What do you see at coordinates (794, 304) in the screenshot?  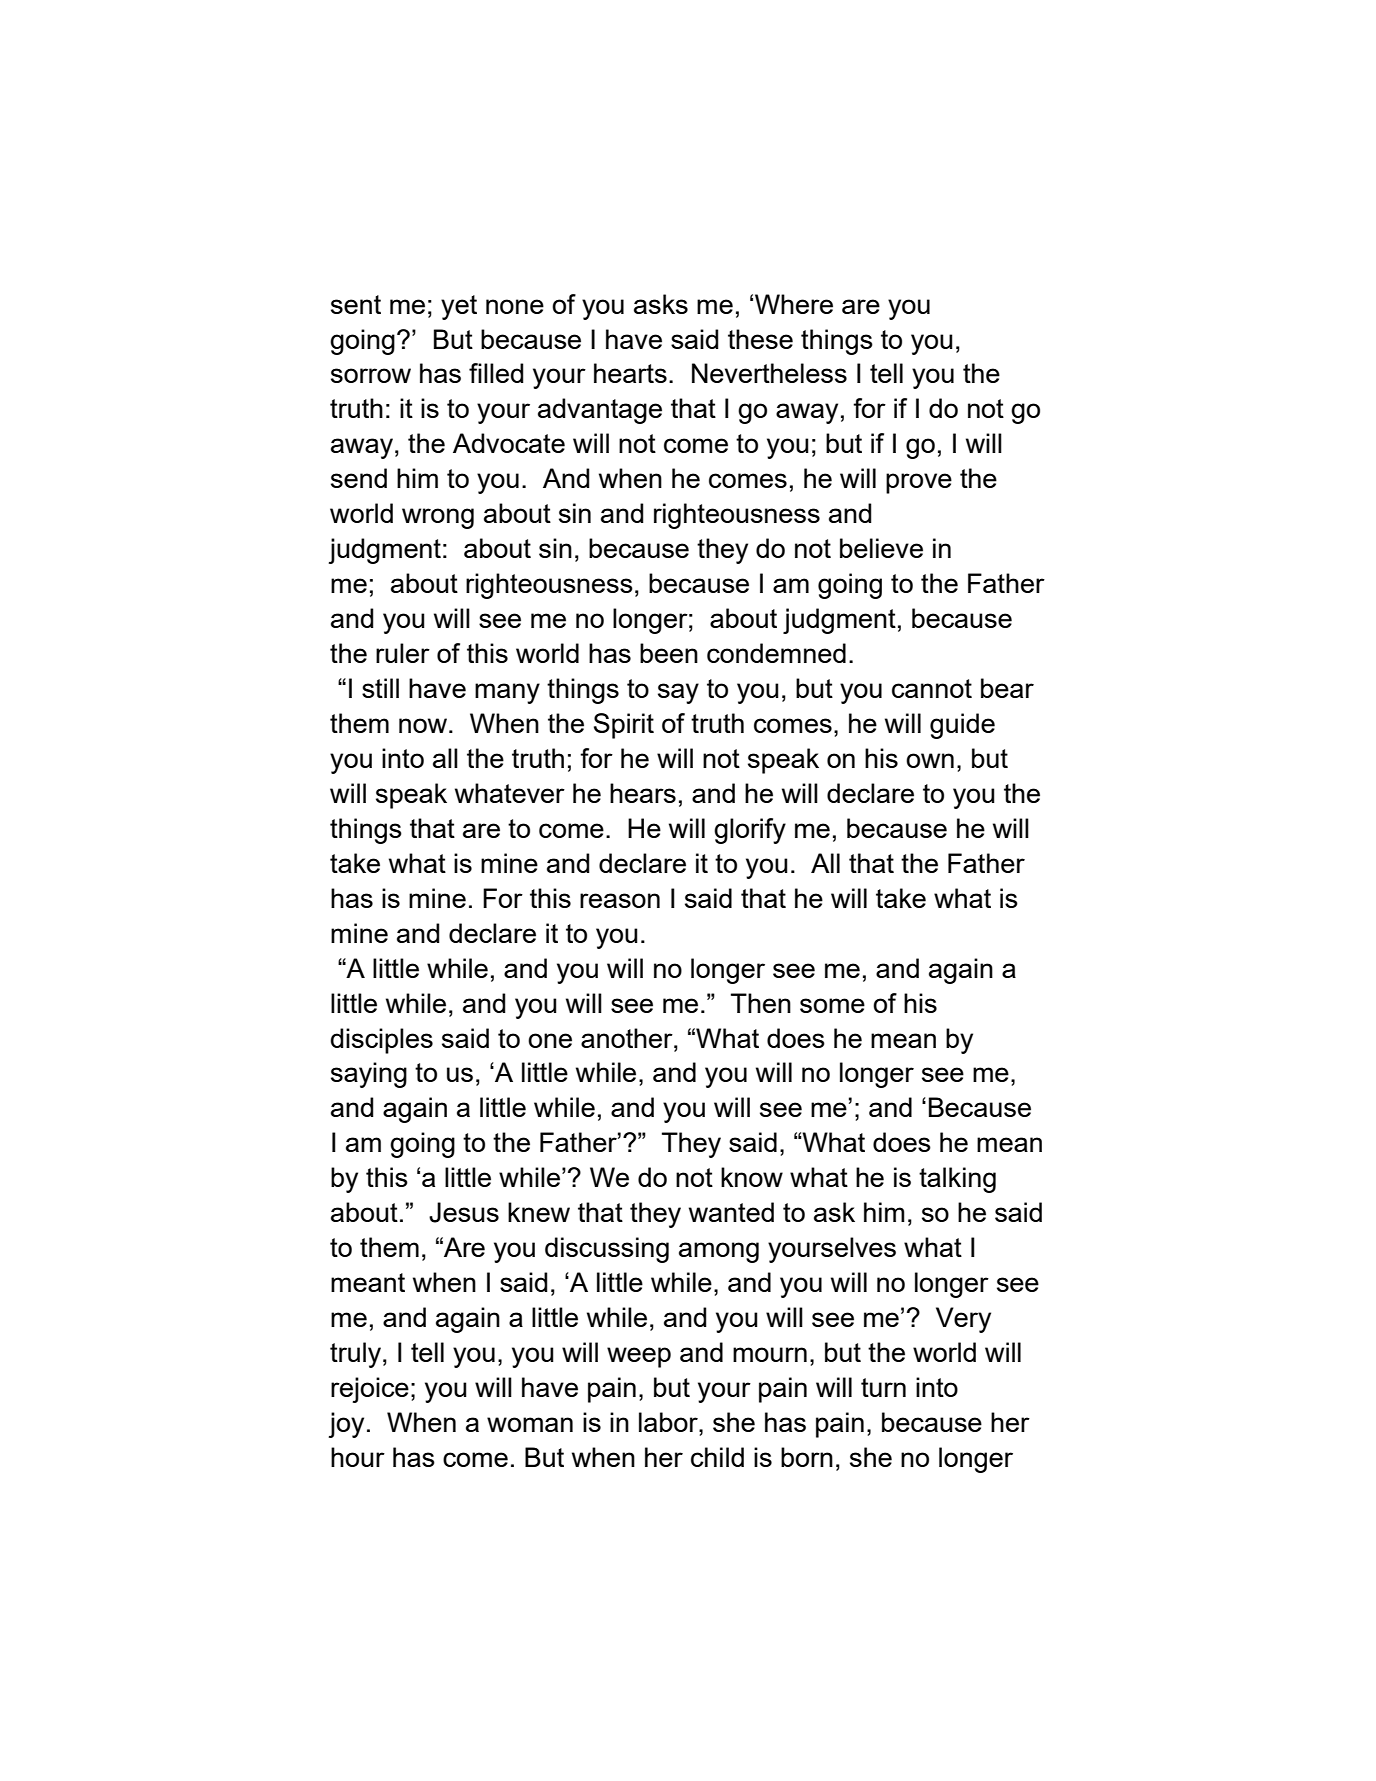 I see `Where` at bounding box center [794, 304].
